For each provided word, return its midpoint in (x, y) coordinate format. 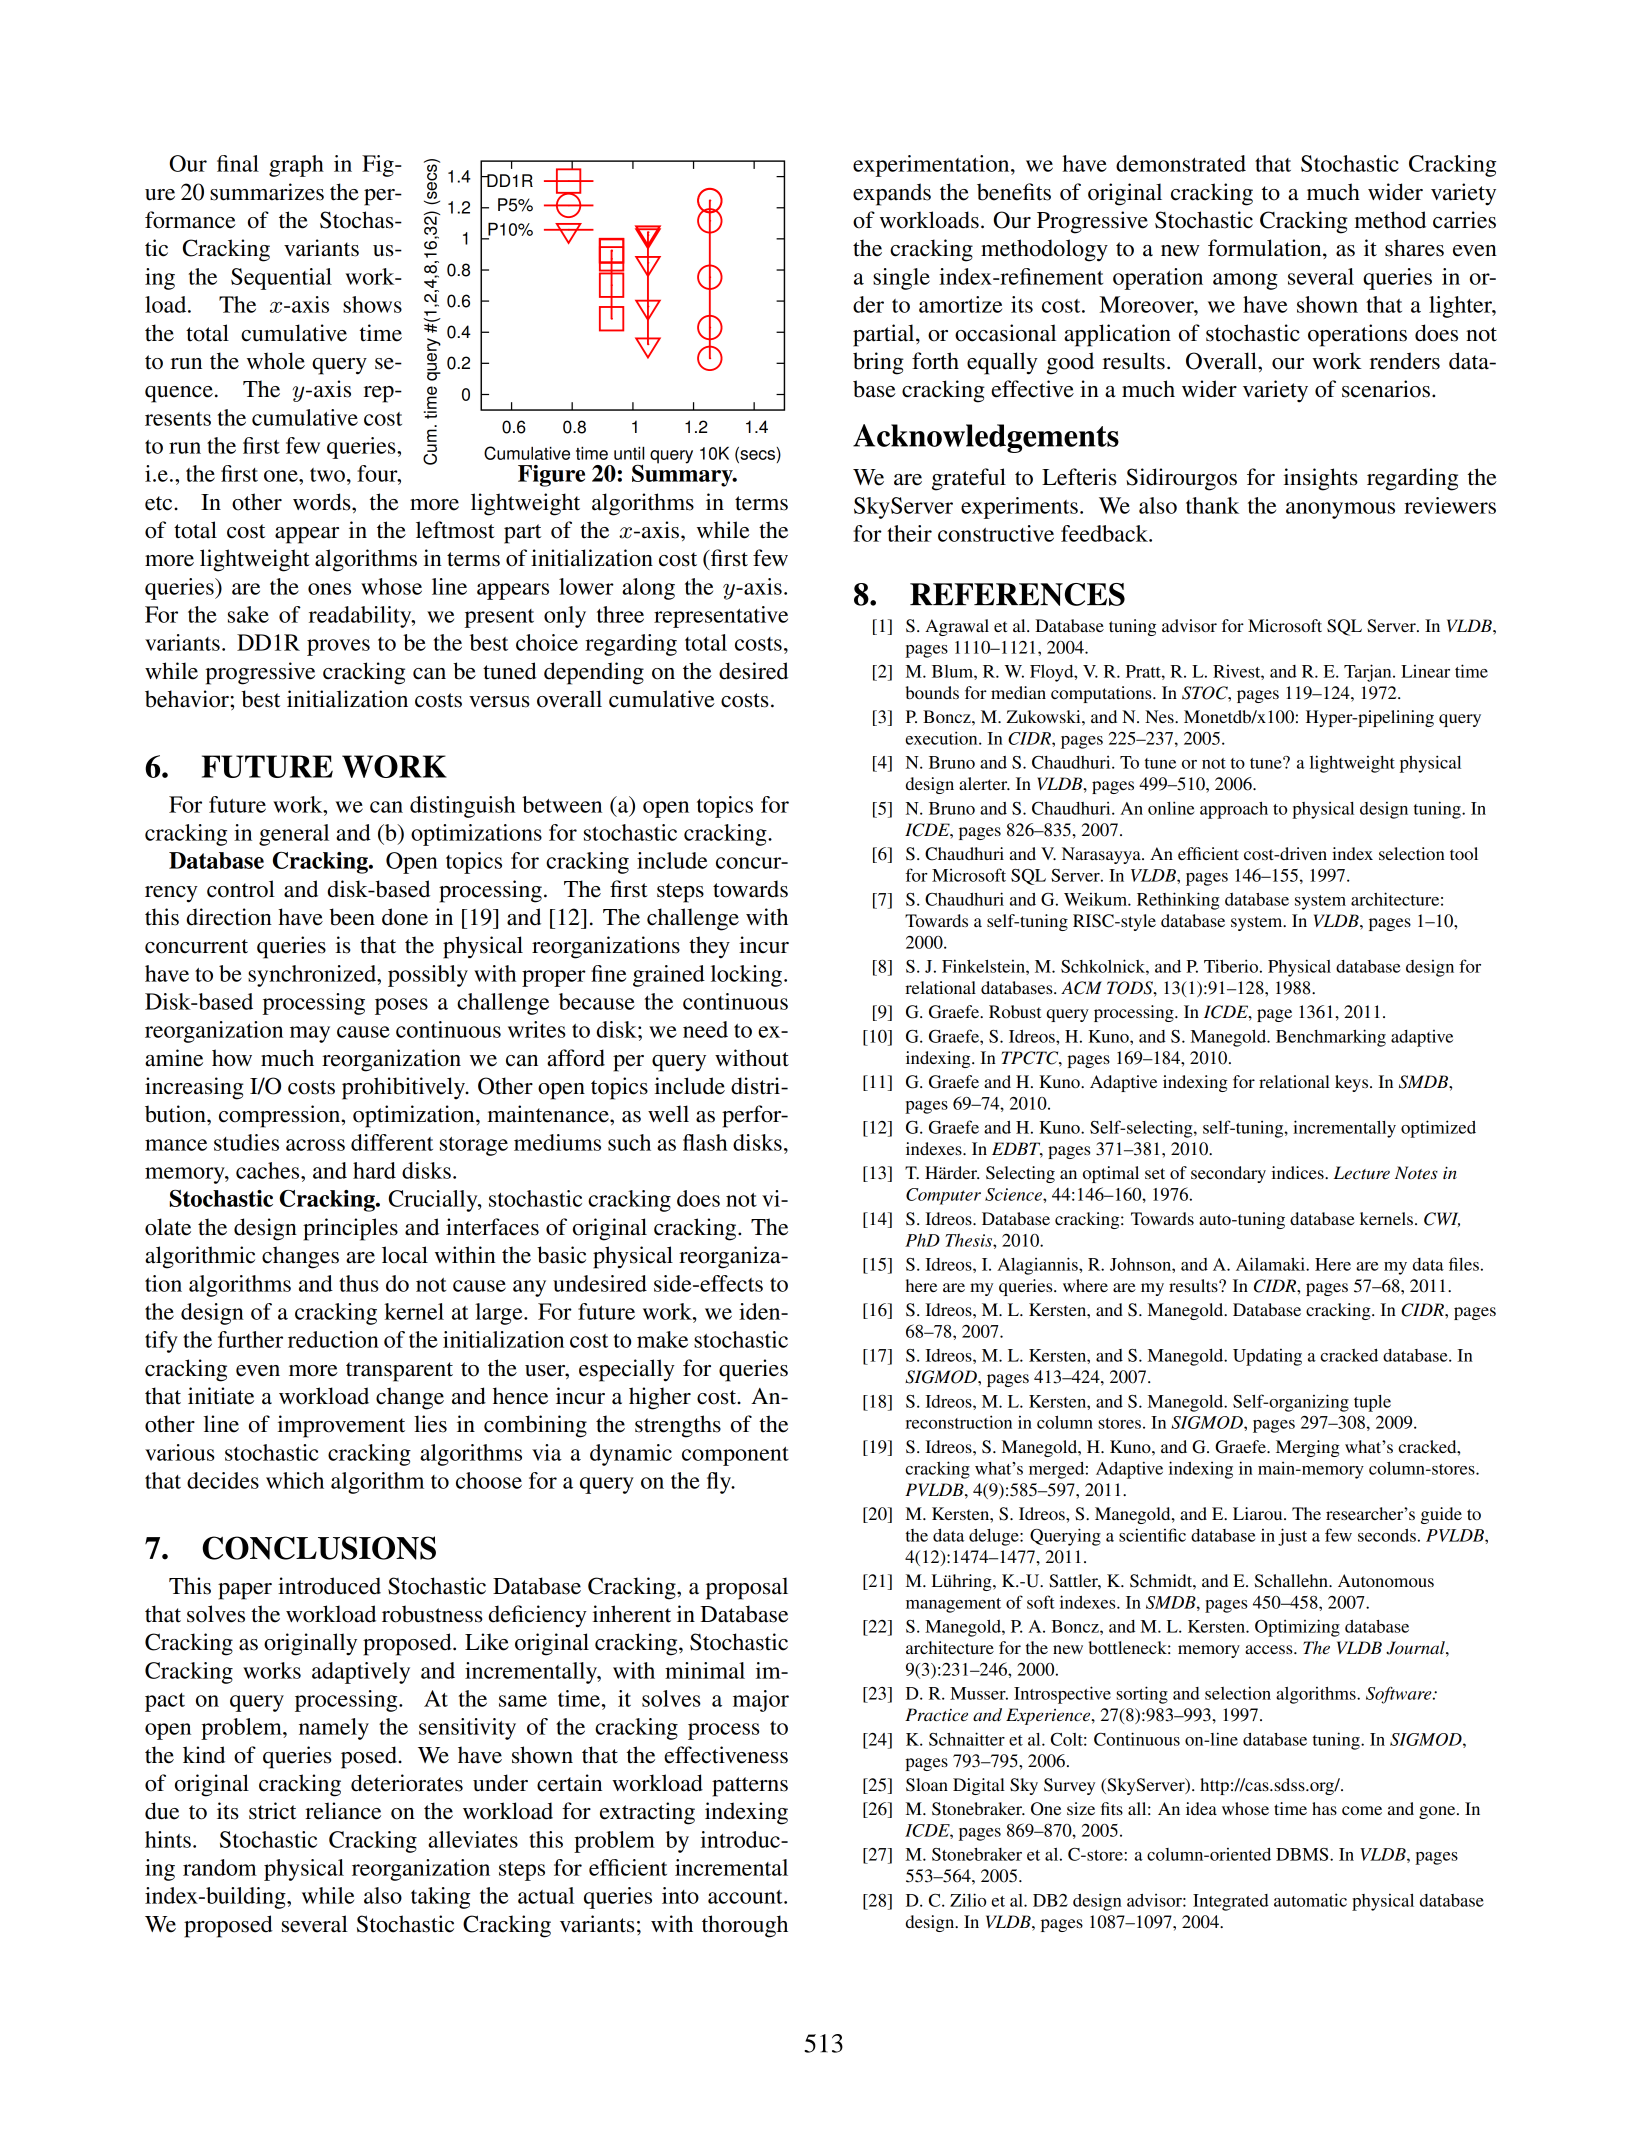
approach (1234, 810)
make (662, 1339)
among (1245, 281)
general (294, 835)
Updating (1267, 1357)
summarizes (267, 192)
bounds (932, 692)
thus (359, 1283)
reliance (343, 1811)
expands (892, 194)
